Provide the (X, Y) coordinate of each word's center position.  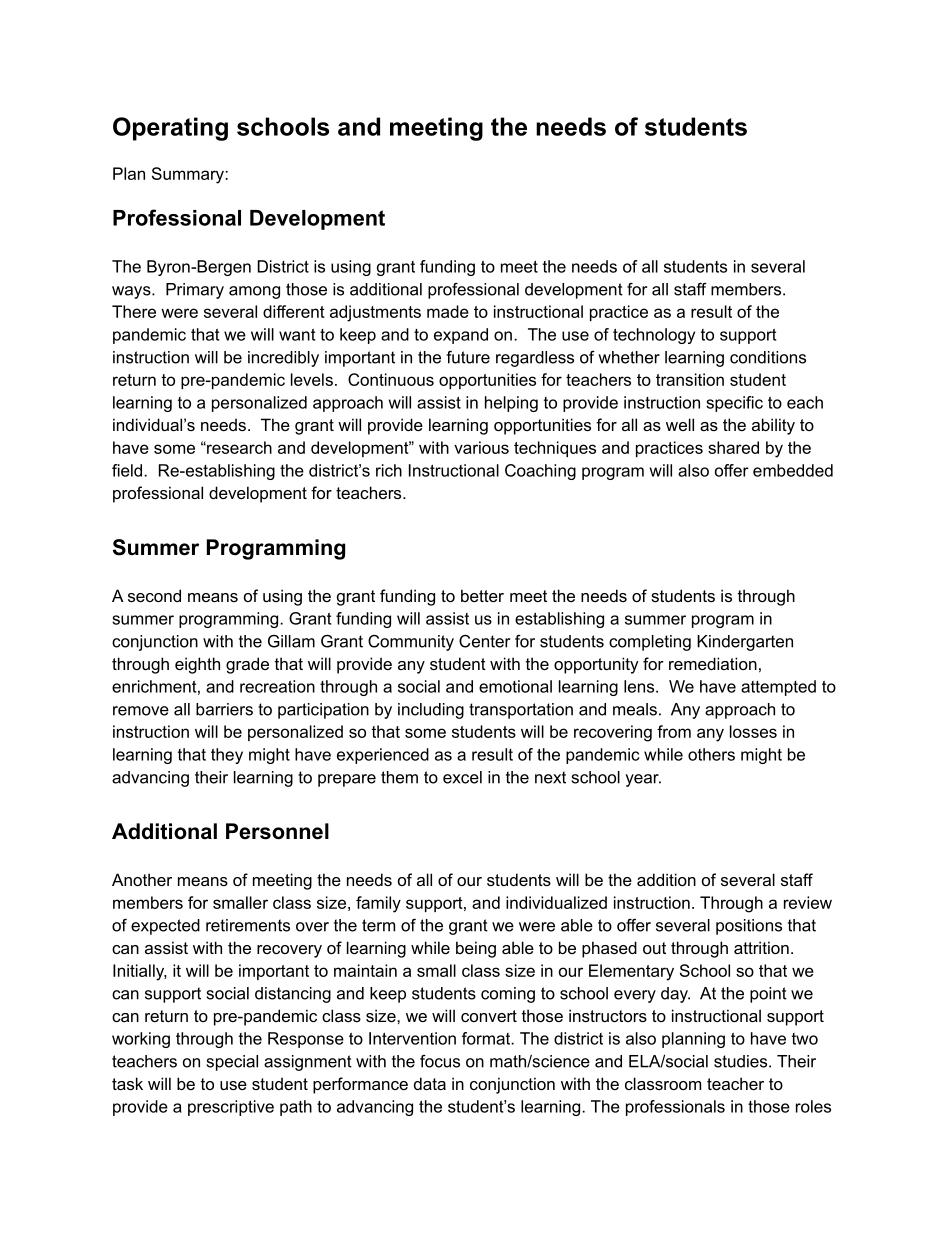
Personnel (277, 831)
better (482, 595)
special (232, 1063)
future (468, 357)
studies (742, 1061)
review (808, 902)
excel (462, 777)
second (154, 595)
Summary (189, 175)
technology (654, 336)
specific (734, 404)
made (448, 311)
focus (440, 1061)
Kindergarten (745, 643)
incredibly (283, 359)
